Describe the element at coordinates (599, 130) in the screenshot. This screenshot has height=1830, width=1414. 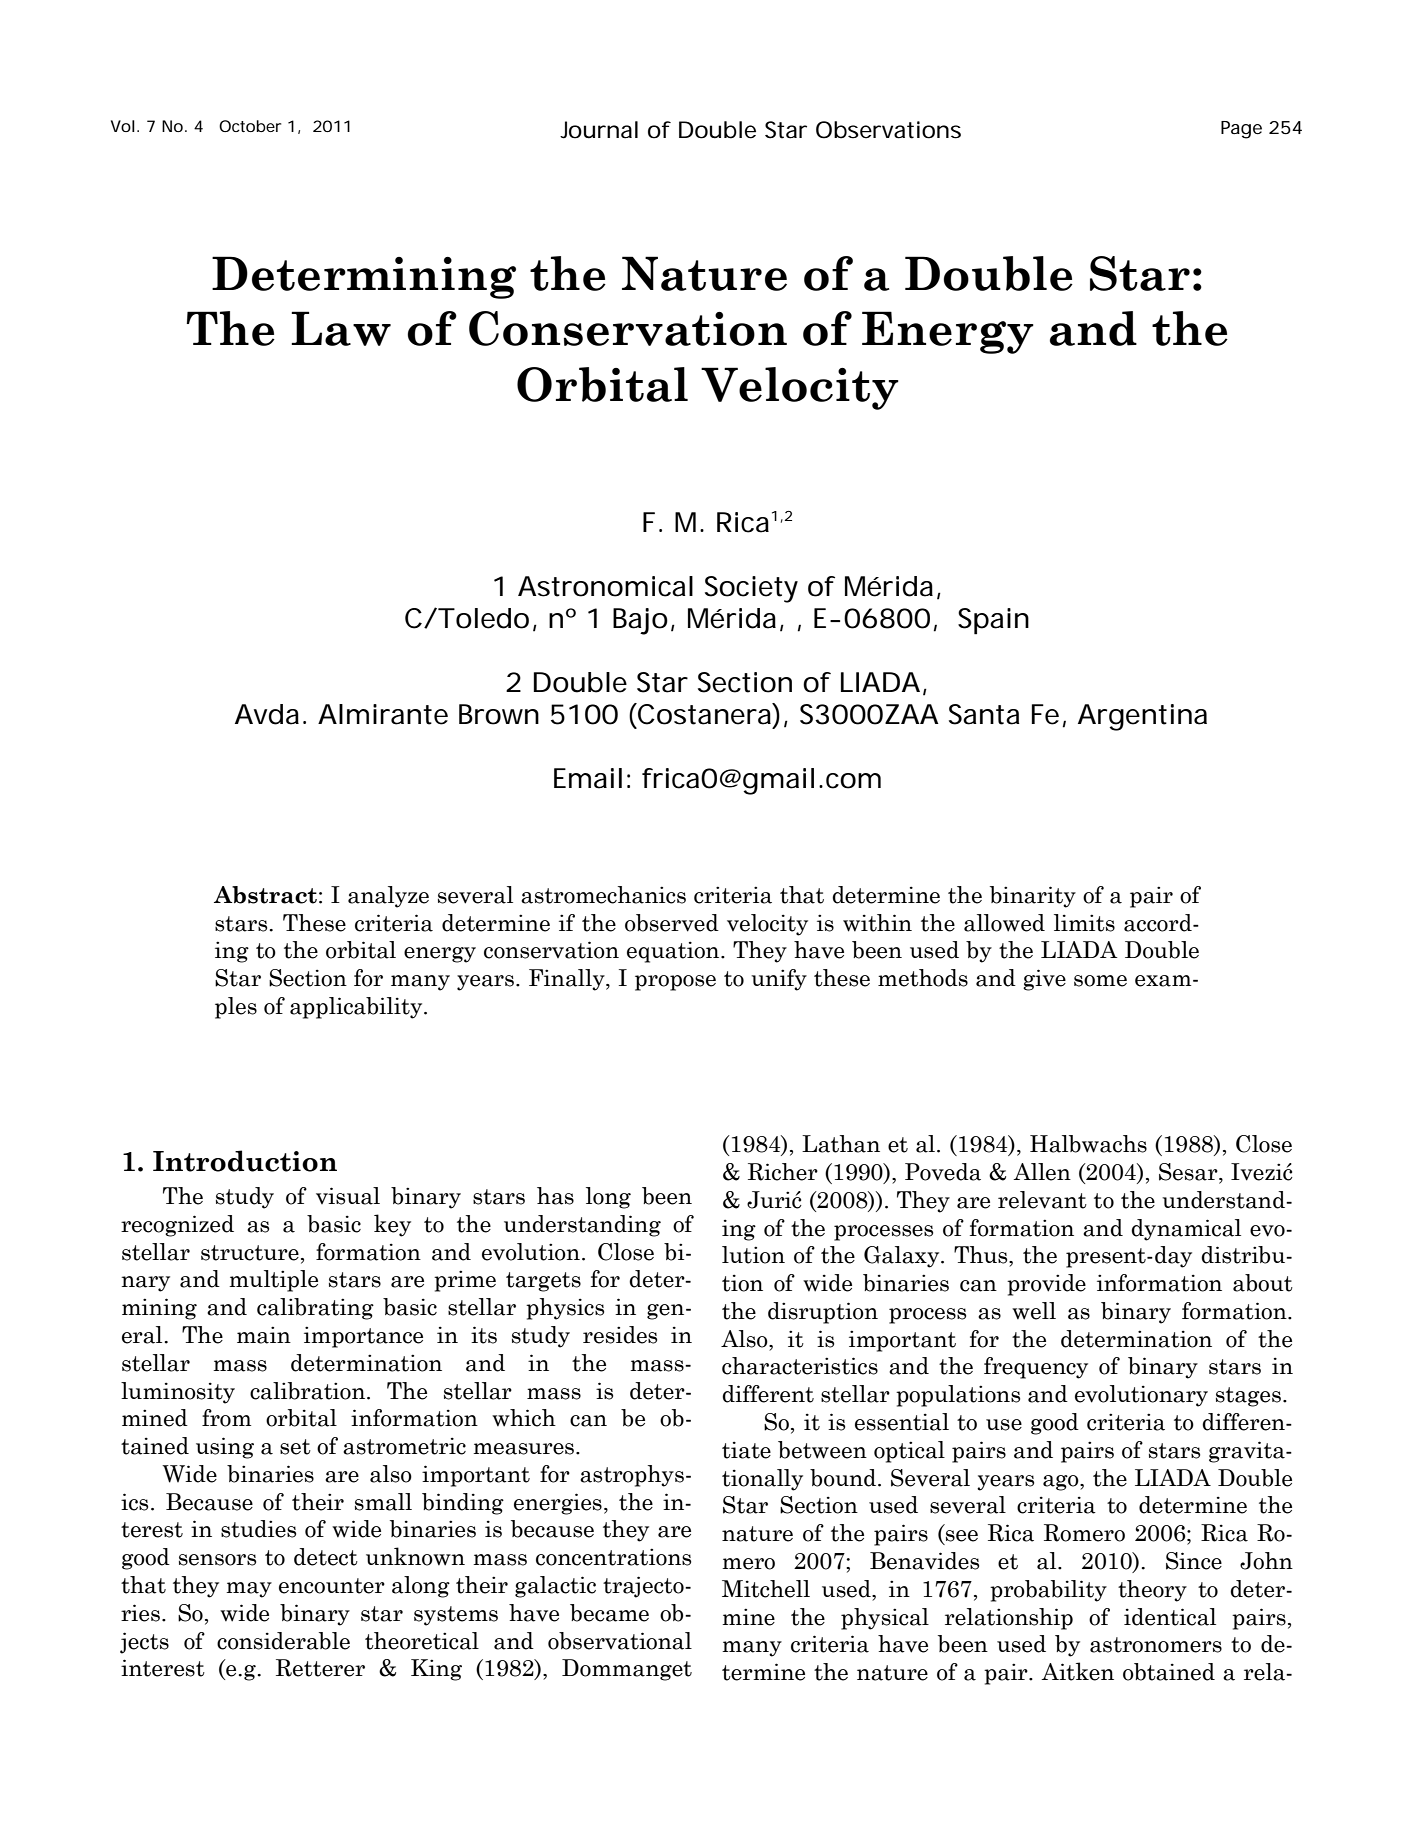
I see `Journal` at that location.
